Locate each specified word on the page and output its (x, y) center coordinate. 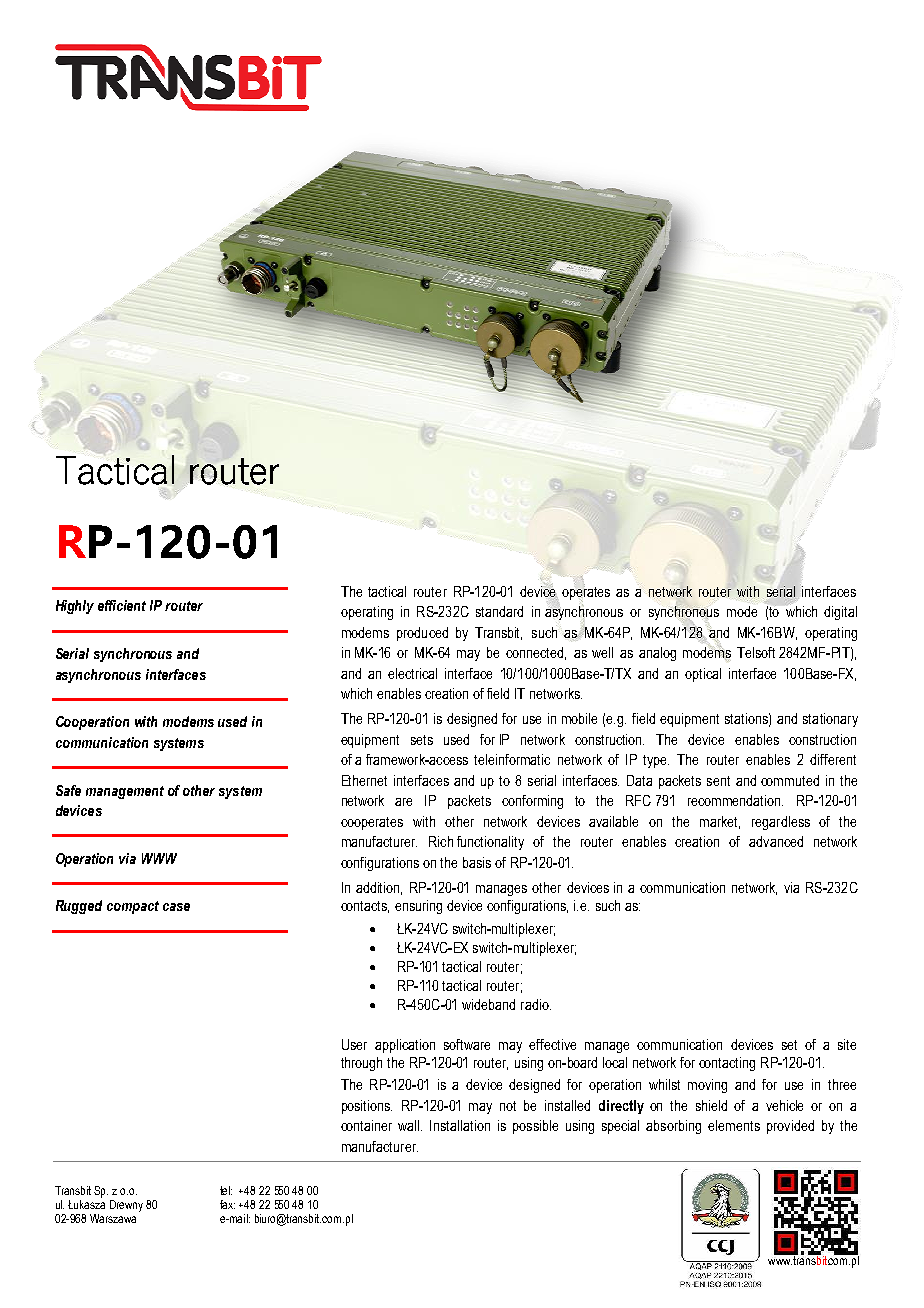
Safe (68, 790)
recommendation (735, 800)
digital (840, 613)
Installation (460, 1125)
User (354, 1044)
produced (422, 634)
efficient (122, 605)
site (847, 1044)
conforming (532, 802)
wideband (488, 1004)
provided (790, 1127)
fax (227, 1204)
